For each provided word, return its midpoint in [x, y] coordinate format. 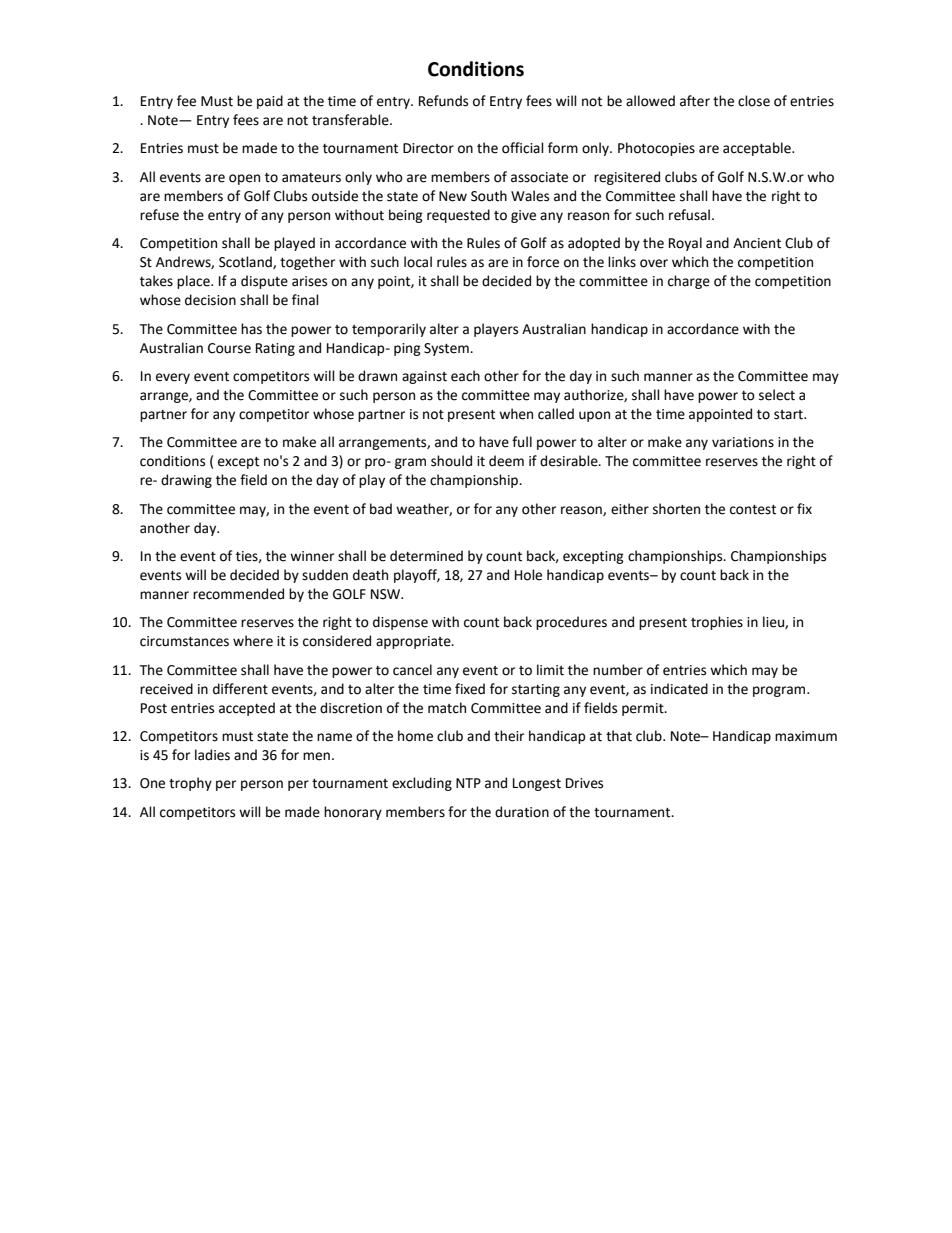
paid [270, 102]
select [777, 395]
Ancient [757, 243]
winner [312, 556]
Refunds [443, 101]
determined [426, 556]
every [173, 378]
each [465, 376]
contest [753, 510]
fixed [470, 689]
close [754, 101]
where [253, 641]
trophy [190, 784]
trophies [717, 623]
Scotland [246, 262]
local [418, 262]
